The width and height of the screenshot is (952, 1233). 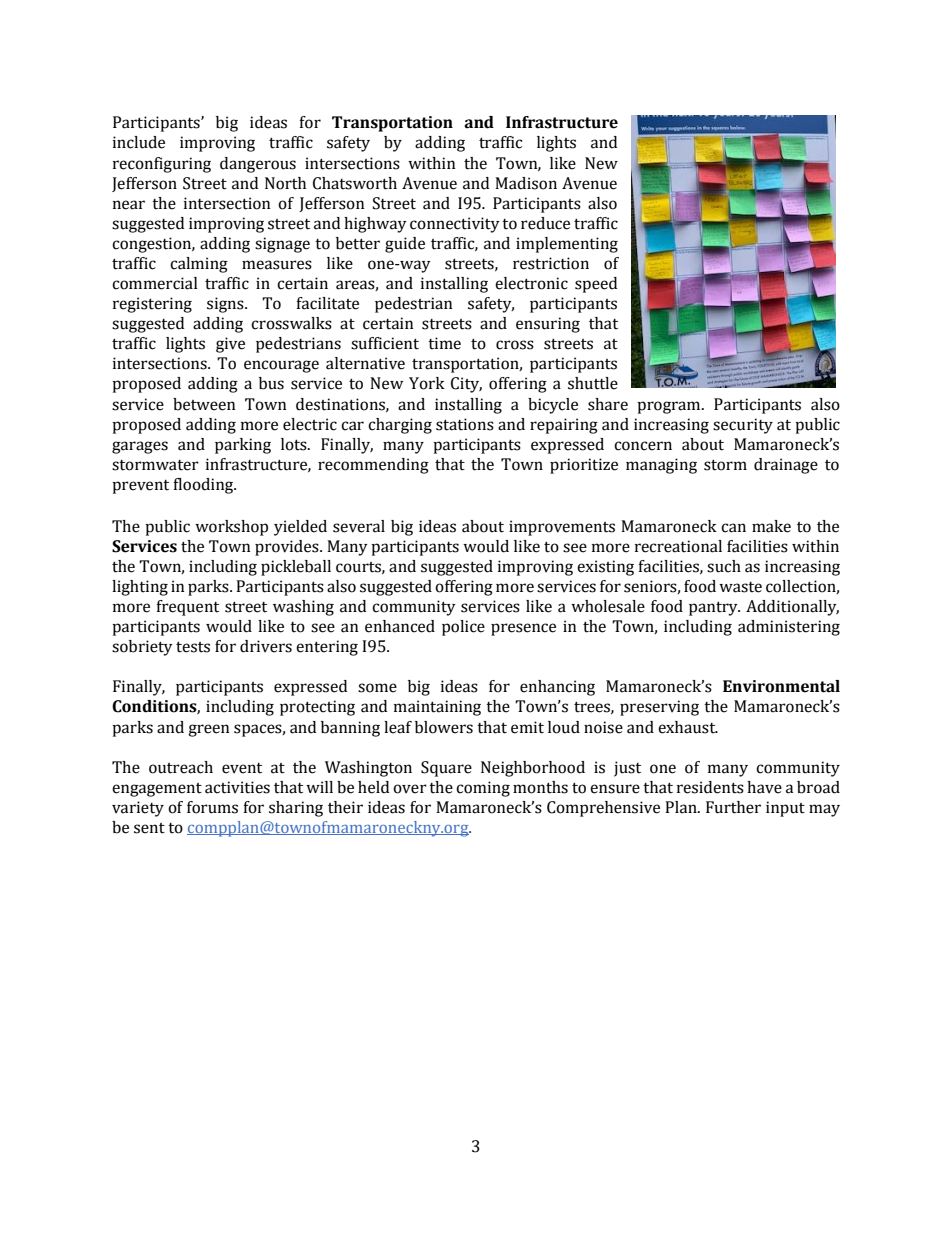 I want to click on drainage, so click(x=786, y=466).
